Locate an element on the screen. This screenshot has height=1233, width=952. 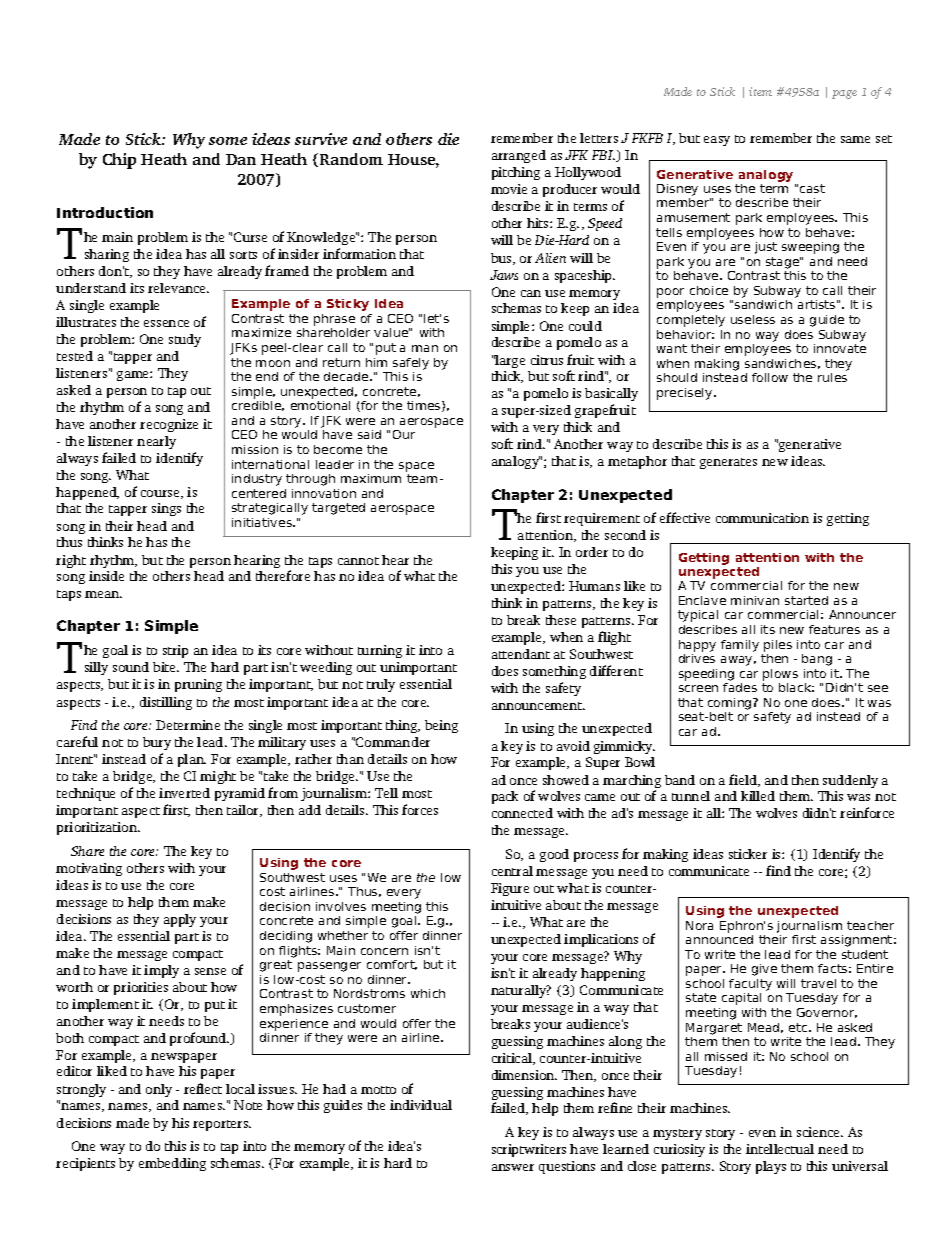
generative is located at coordinates (809, 445).
